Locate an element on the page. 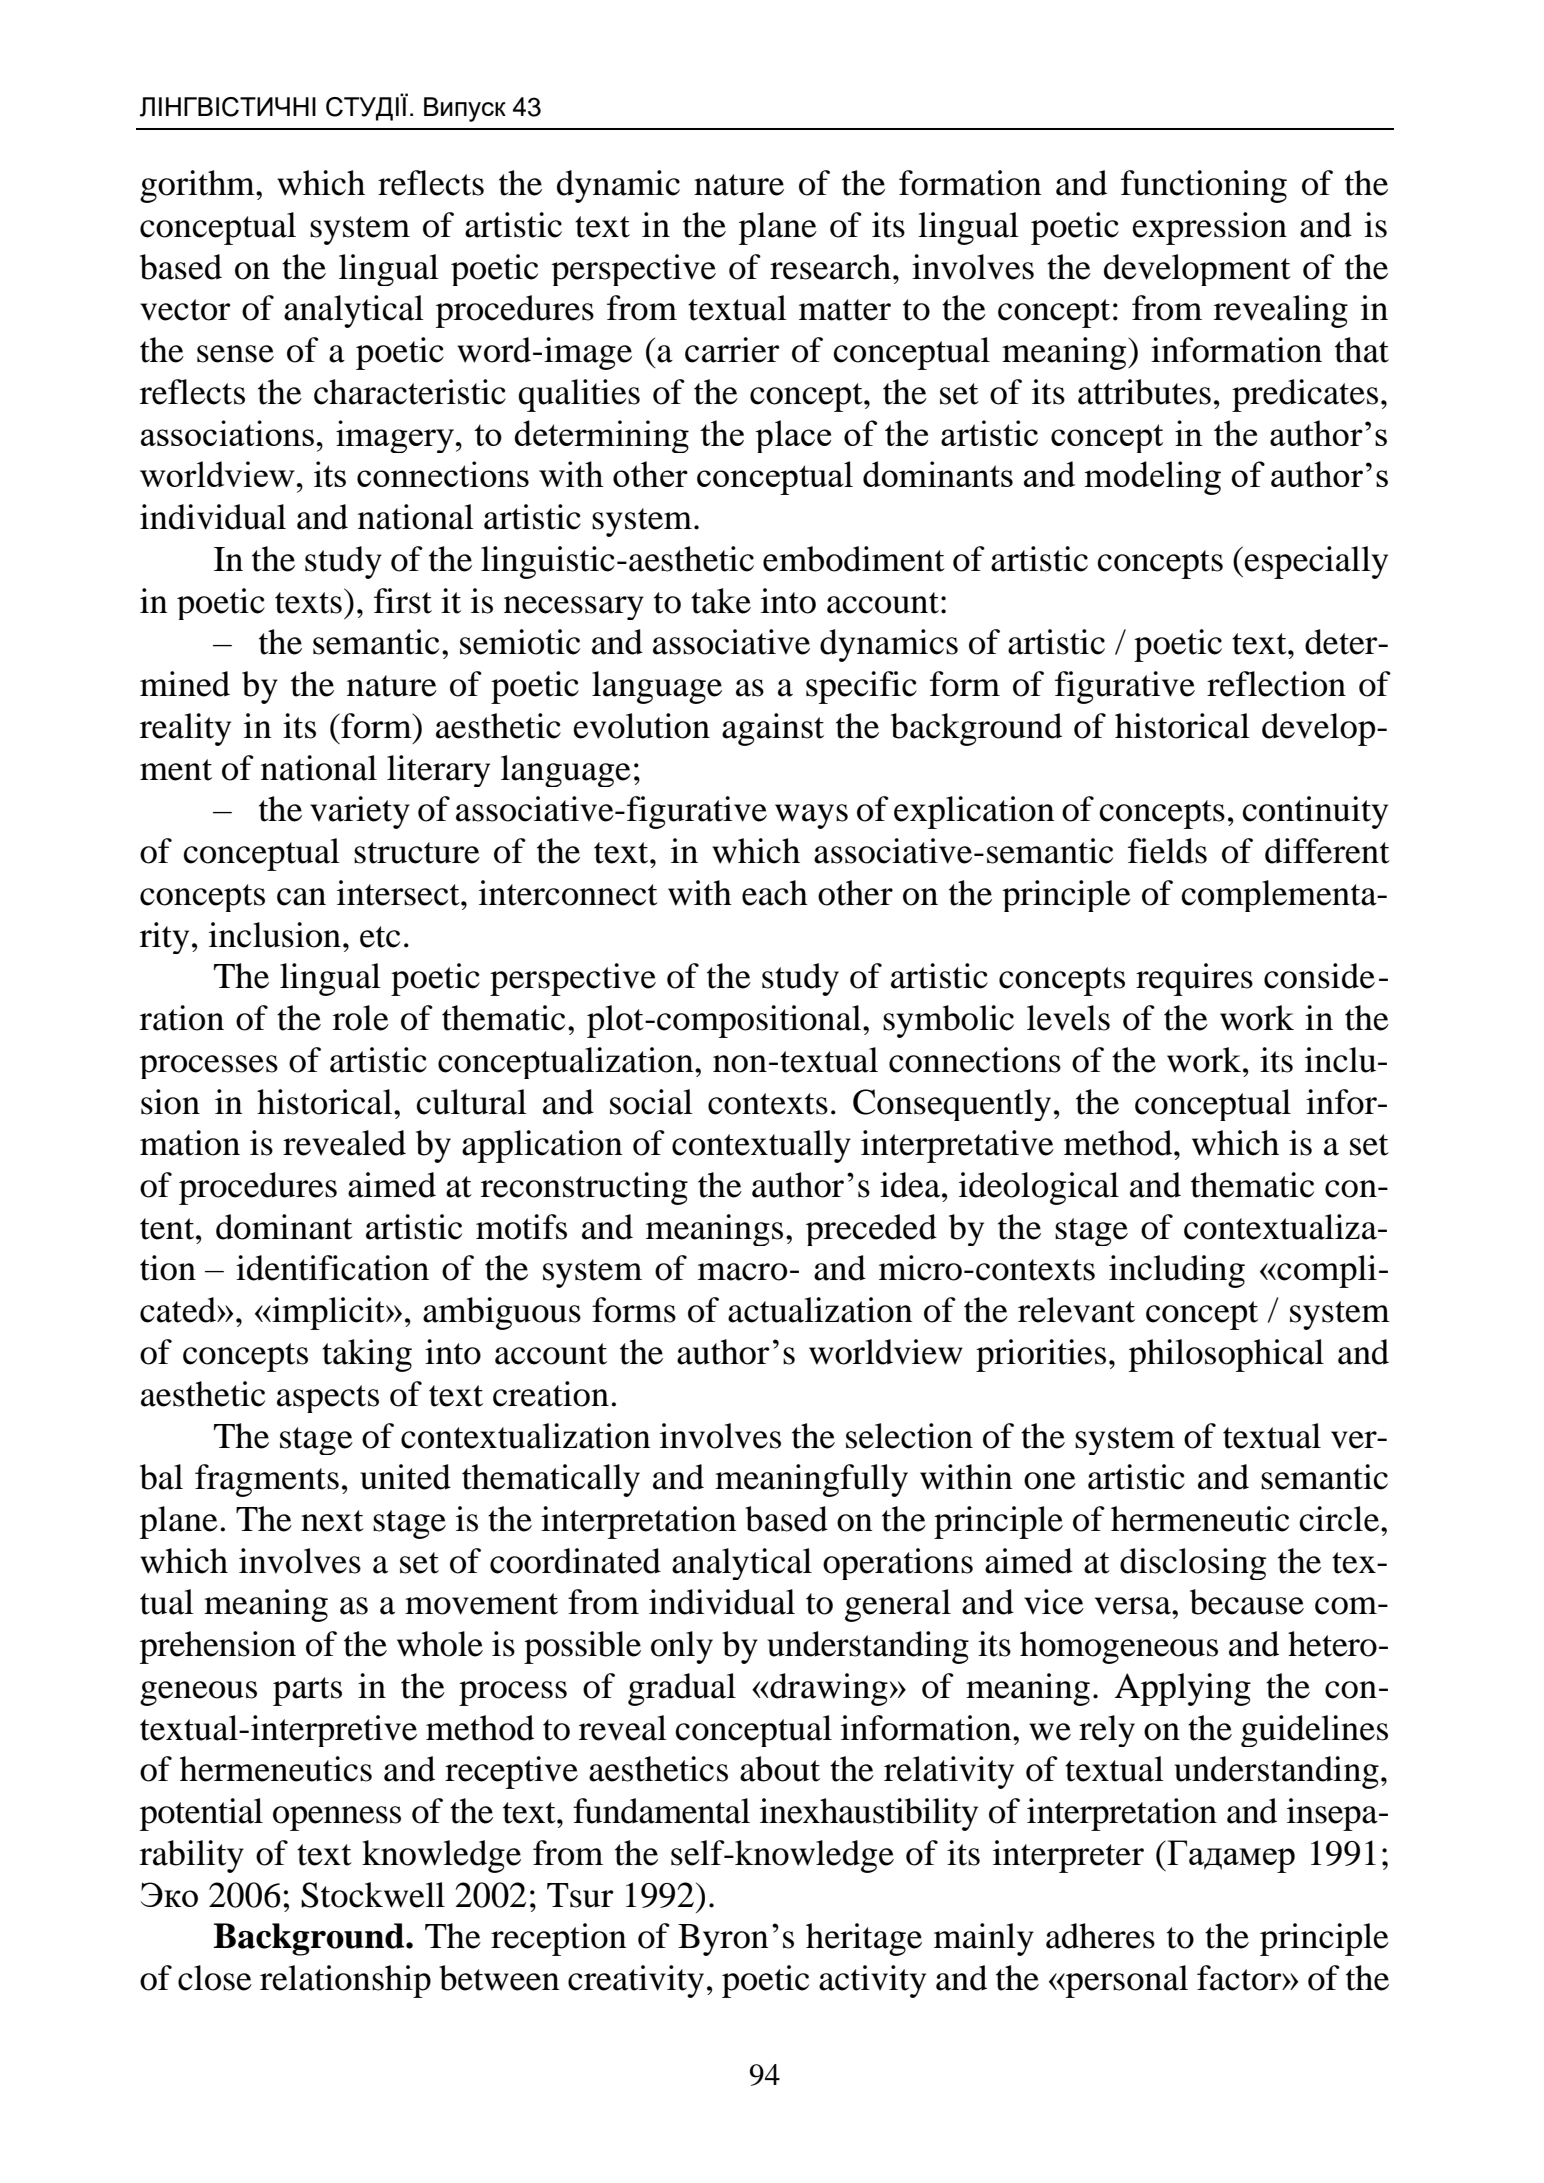 The width and height of the page is (1544, 2183). cultural is located at coordinates (471, 1102).
